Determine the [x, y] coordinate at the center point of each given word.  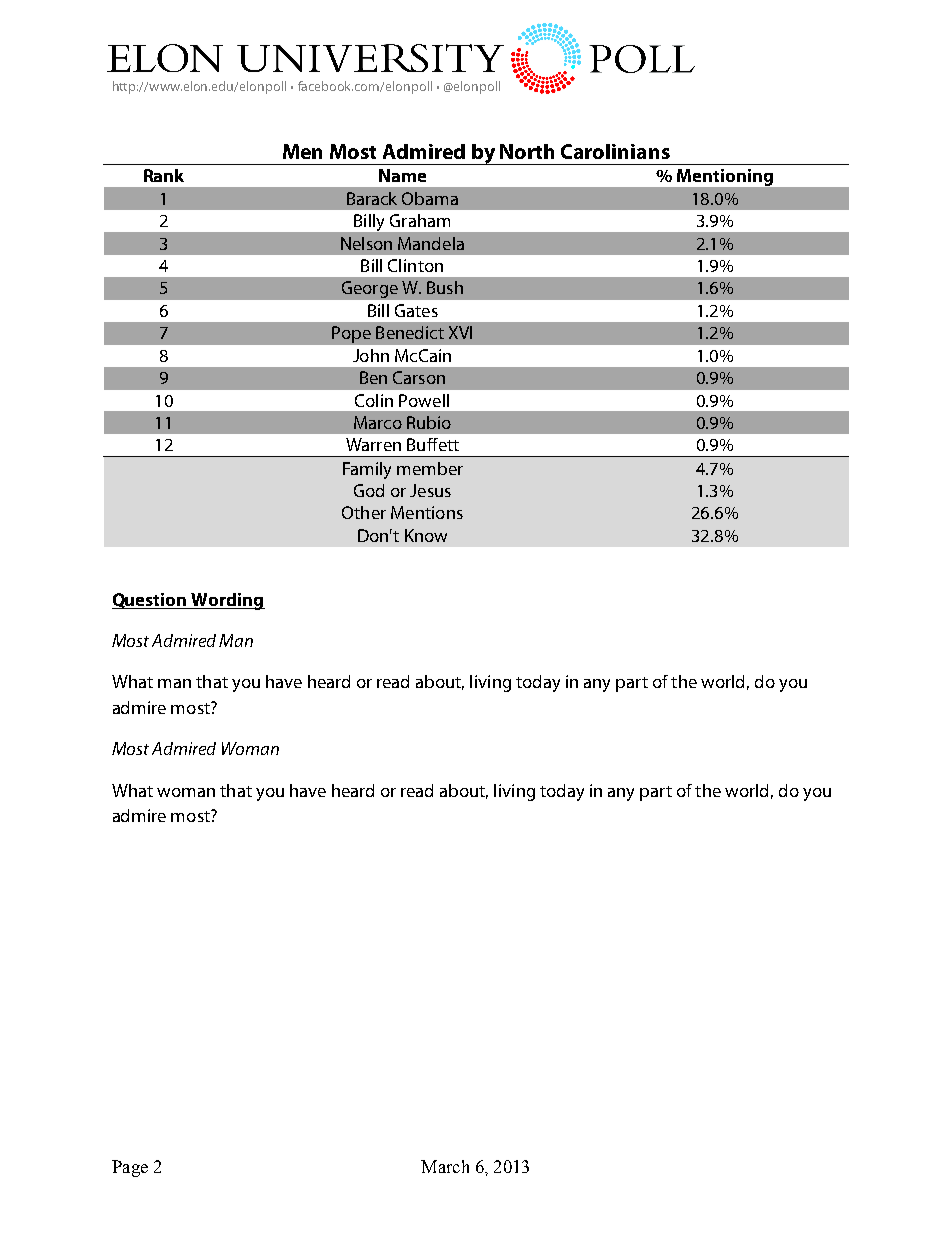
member [430, 468]
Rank [164, 175]
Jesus [430, 490]
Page [130, 1168]
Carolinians [615, 151]
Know [426, 535]
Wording [227, 601]
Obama [430, 198]
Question [150, 601]
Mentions [427, 512]
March [445, 1166]
